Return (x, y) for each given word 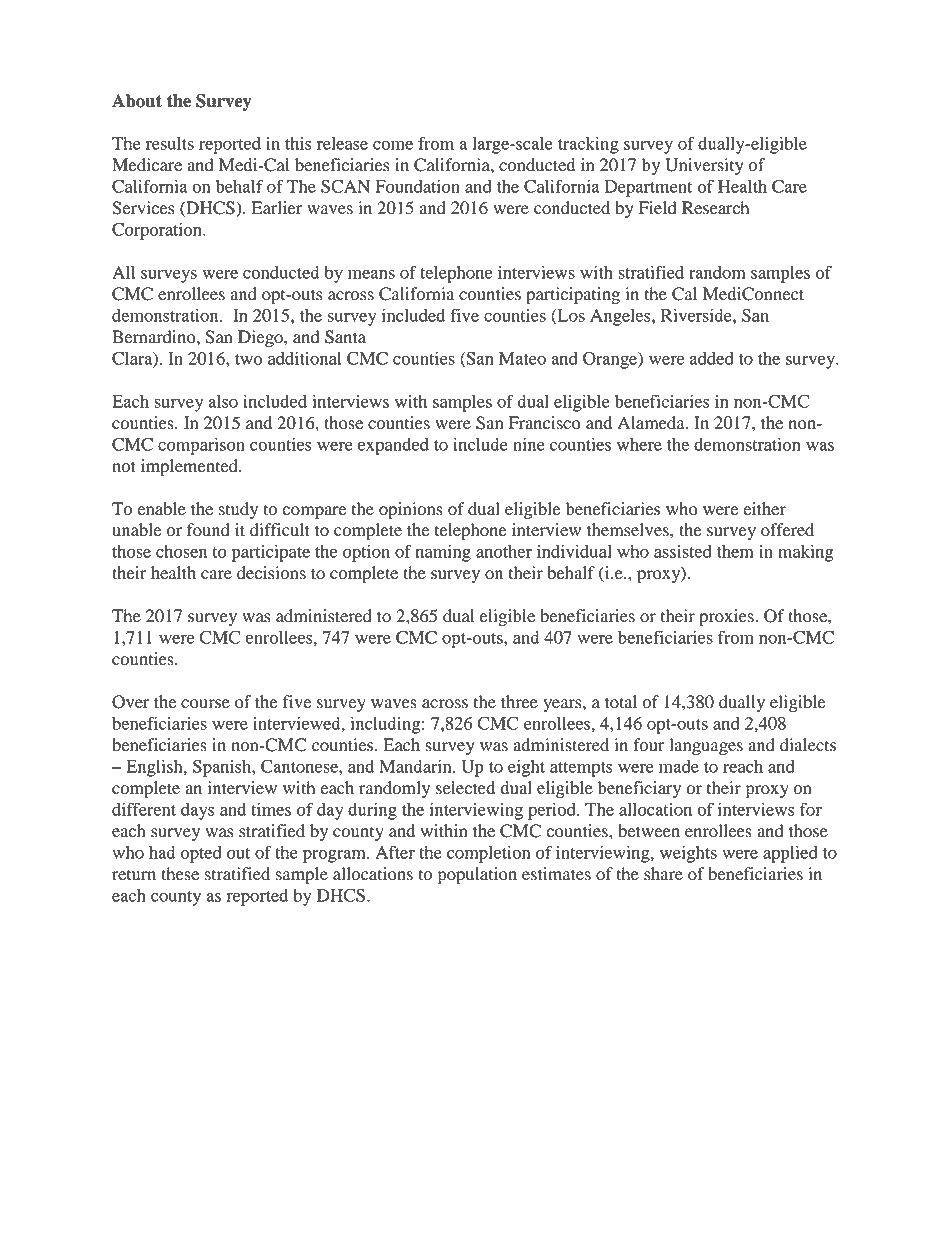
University (704, 166)
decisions (271, 573)
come (393, 145)
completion (488, 854)
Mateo (522, 358)
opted (201, 854)
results (170, 143)
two (248, 359)
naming (443, 553)
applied (790, 854)
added (712, 358)
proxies (727, 617)
